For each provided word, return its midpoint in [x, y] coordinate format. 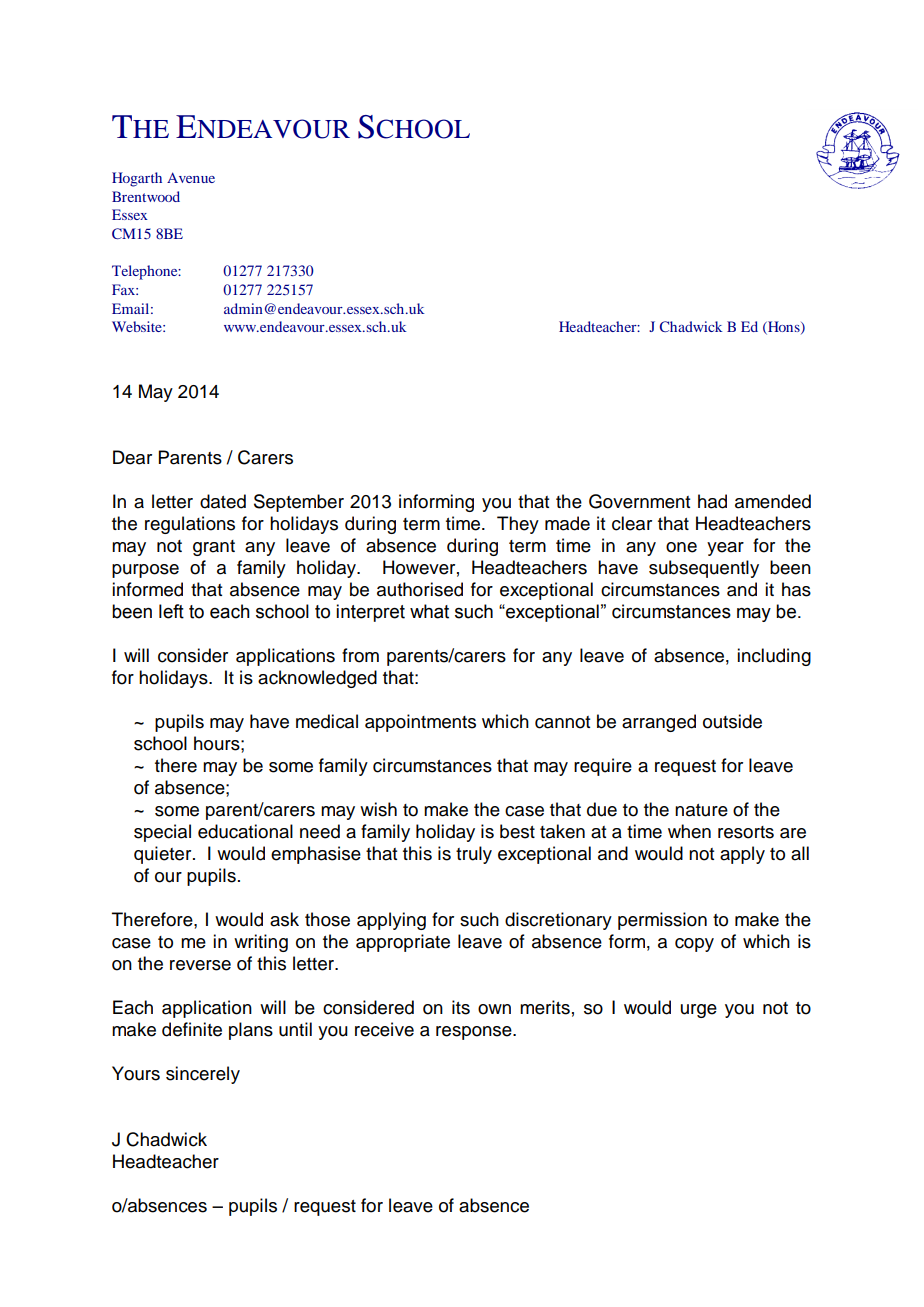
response [475, 1033]
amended [773, 501]
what [429, 611]
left [171, 611]
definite [192, 1029]
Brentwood [146, 196]
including [774, 657]
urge [699, 1011]
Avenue [191, 177]
